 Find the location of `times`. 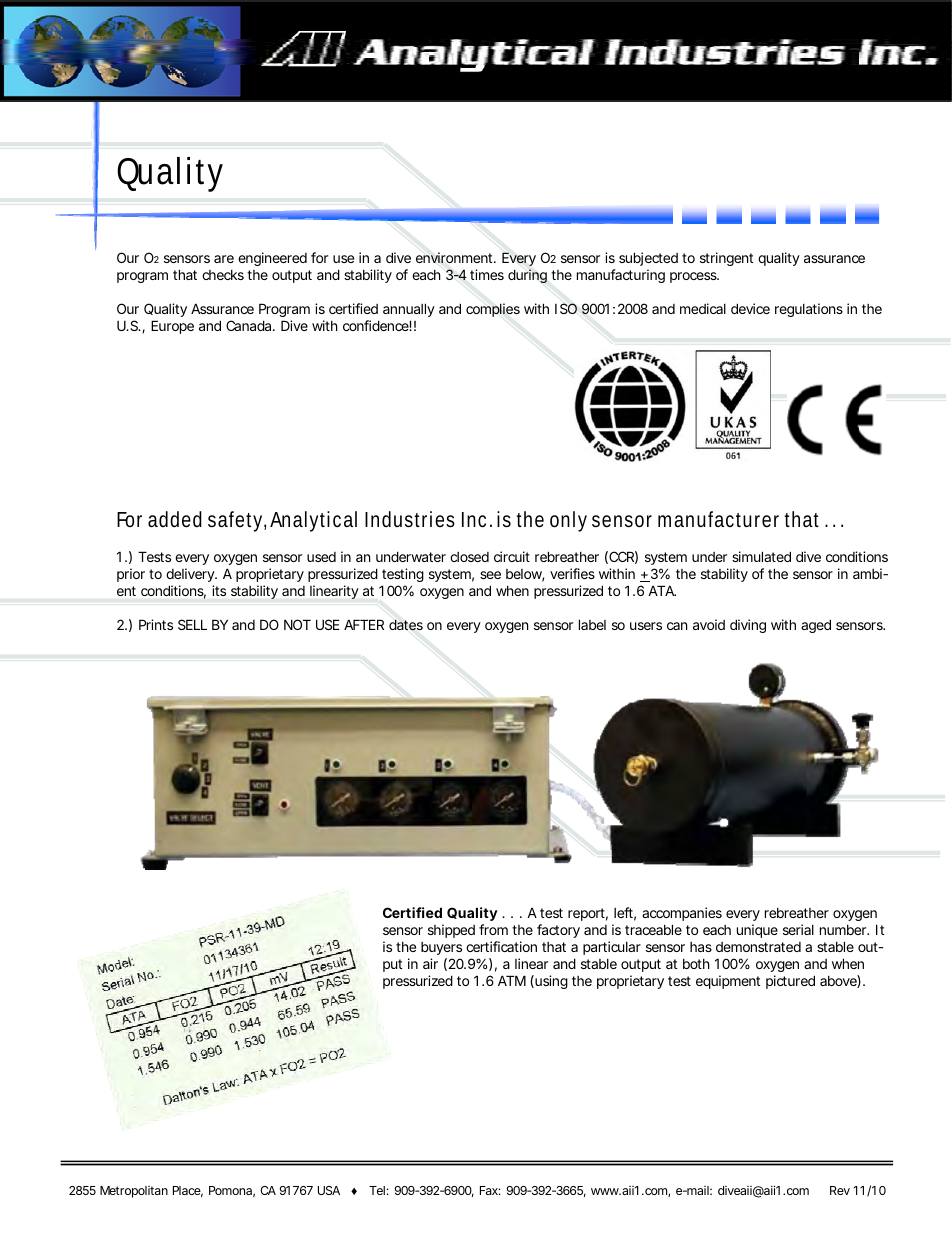

times is located at coordinates (487, 274).
